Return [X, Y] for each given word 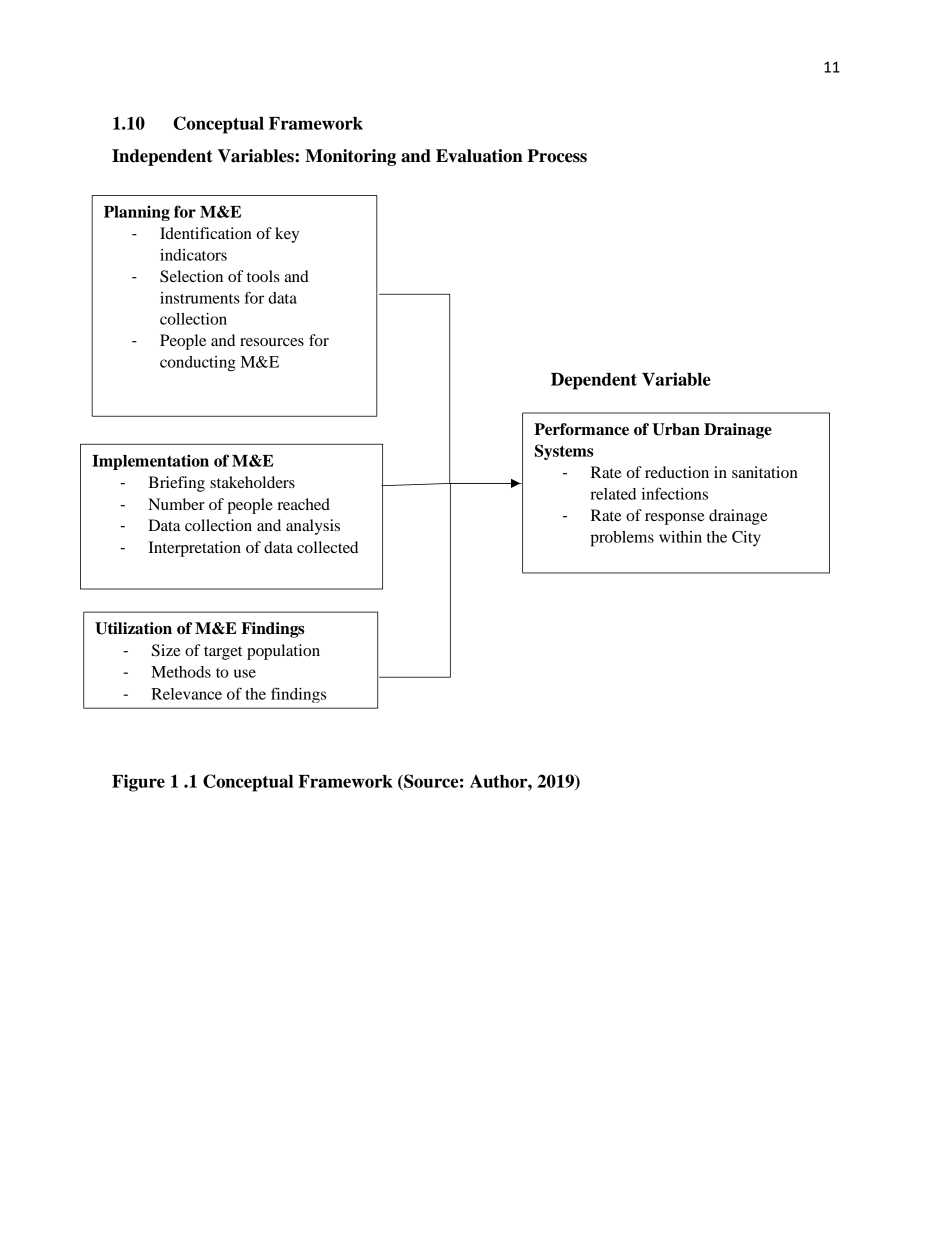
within [680, 537]
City [746, 539]
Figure [138, 783]
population [283, 652]
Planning [137, 213]
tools [263, 276]
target [223, 653]
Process [557, 156]
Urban [676, 429]
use [245, 673]
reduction [677, 472]
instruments [200, 298]
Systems [564, 452]
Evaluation [479, 156]
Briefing [176, 484]
